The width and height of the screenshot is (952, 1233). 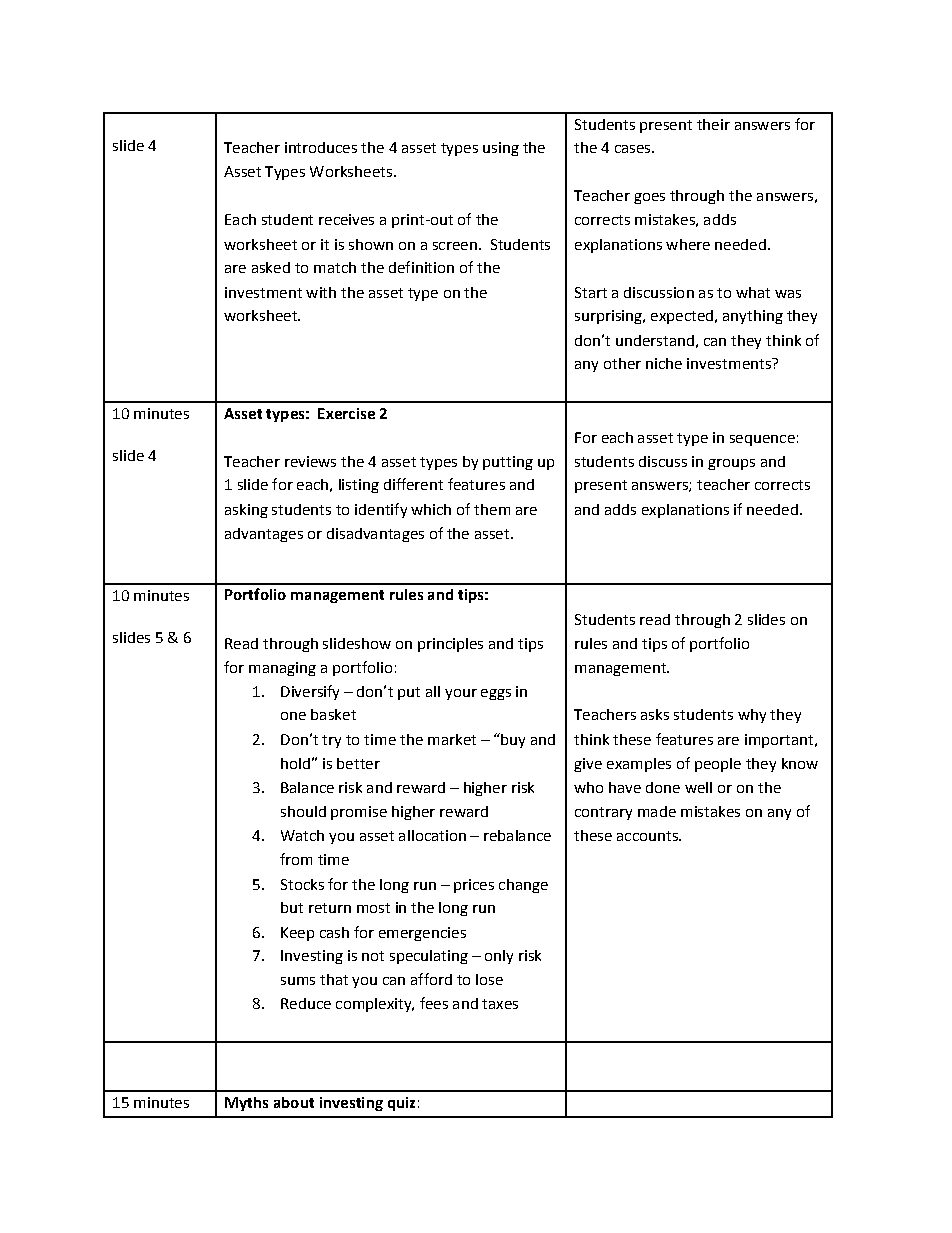 I want to click on people, so click(x=718, y=765).
